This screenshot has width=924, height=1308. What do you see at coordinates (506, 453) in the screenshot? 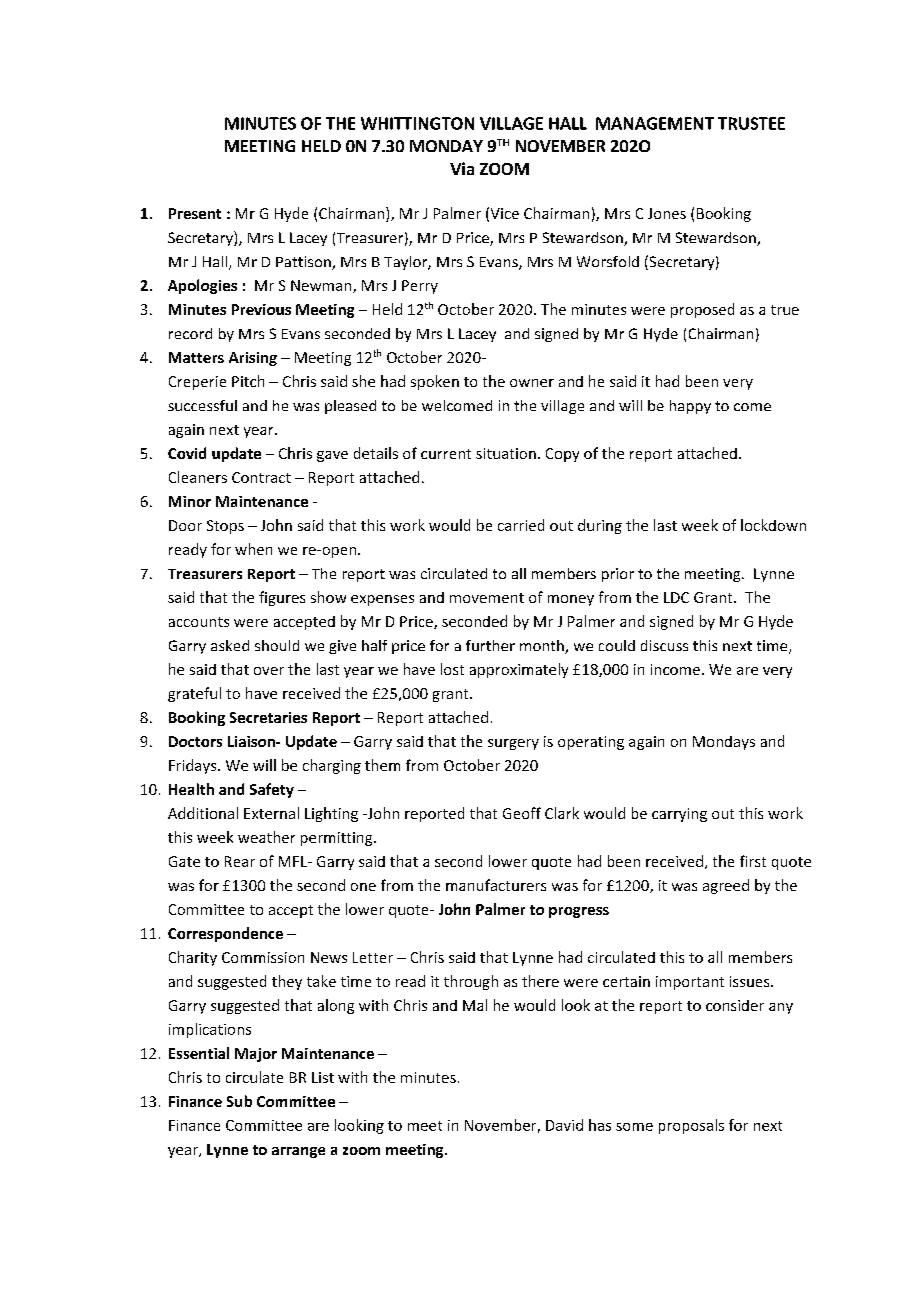
I see `situation` at bounding box center [506, 453].
